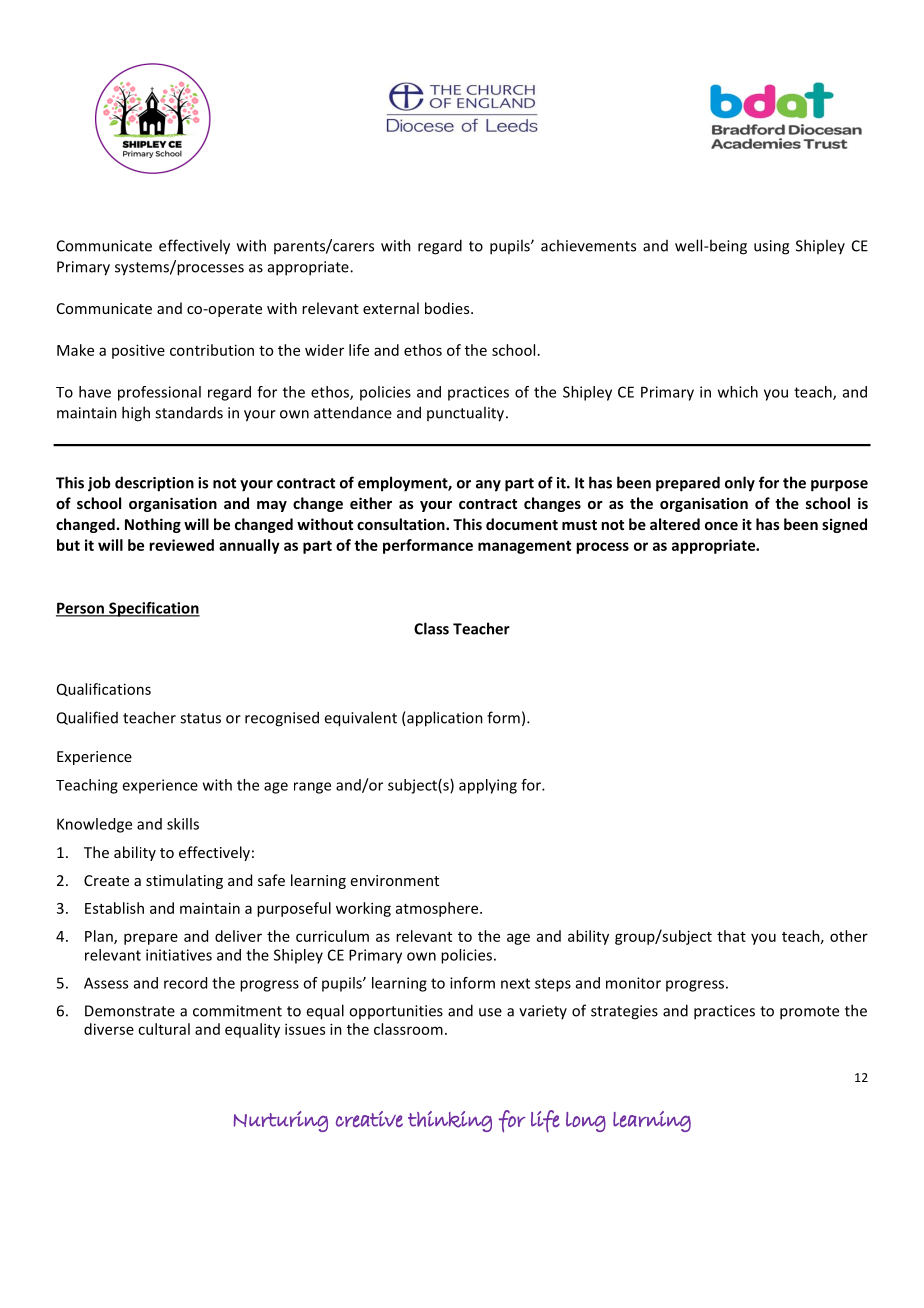  Describe the element at coordinates (138, 351) in the screenshot. I see `positive` at that location.
